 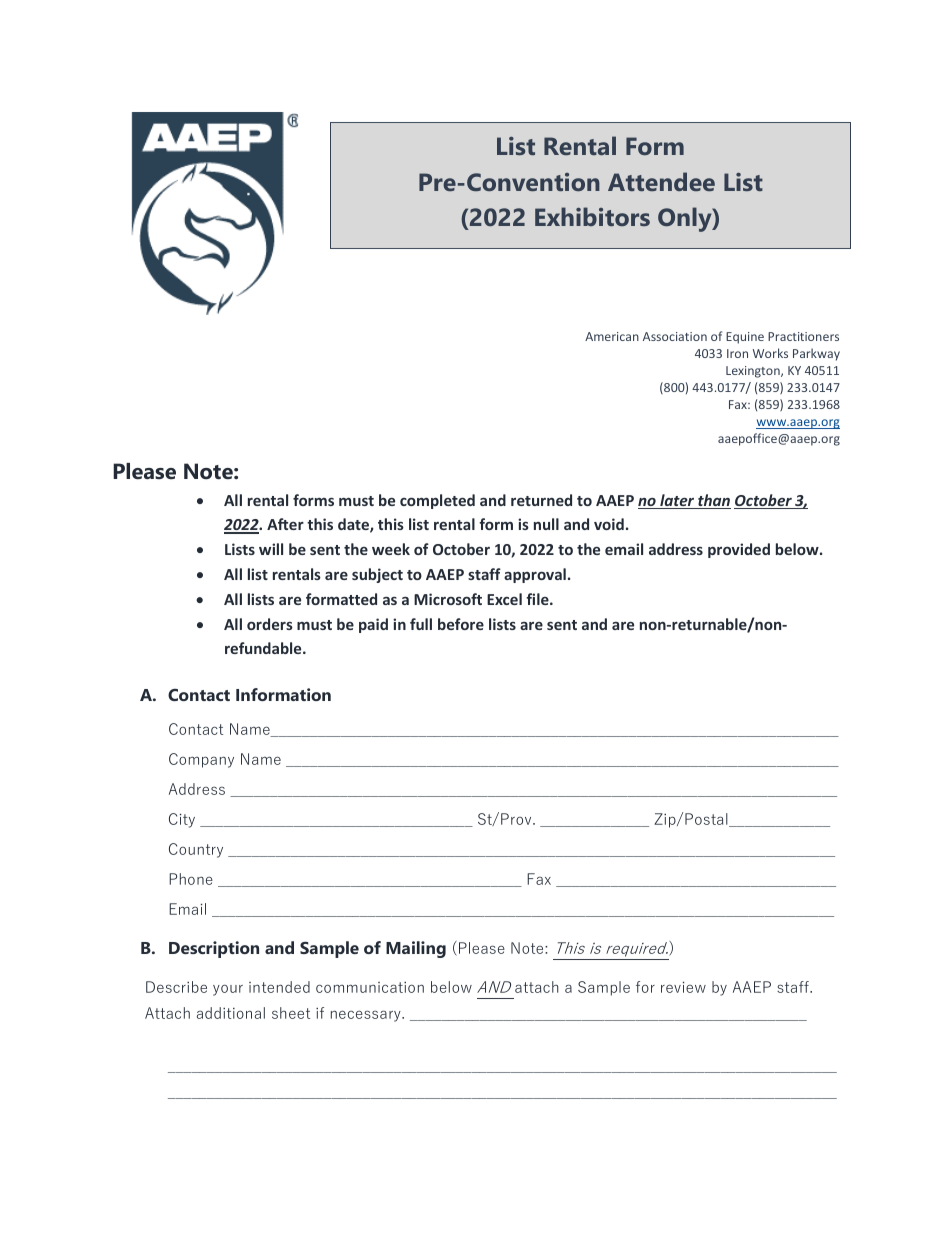 I want to click on After, so click(x=285, y=524).
